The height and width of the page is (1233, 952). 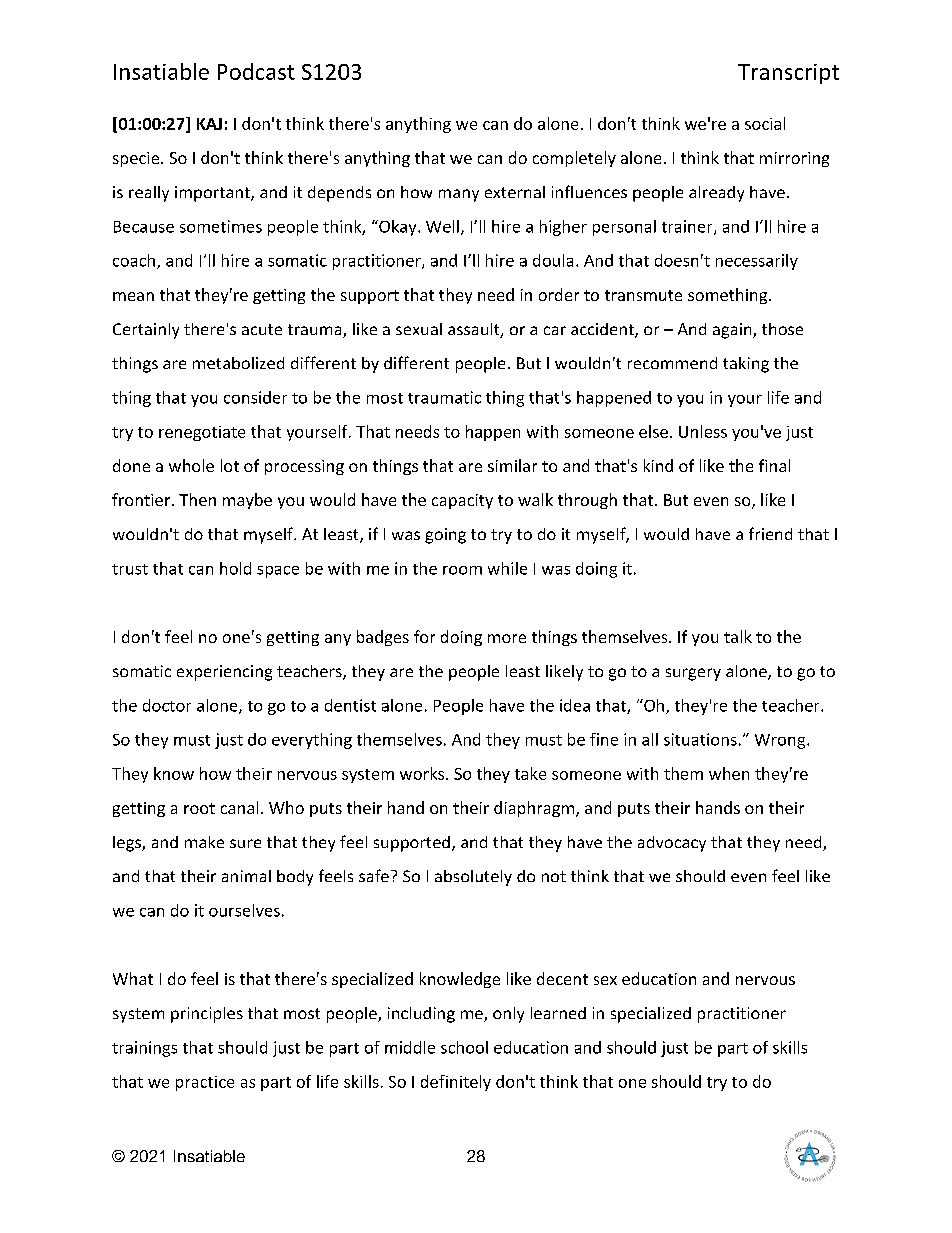 What do you see at coordinates (256, 71) in the page?
I see `Podcast` at bounding box center [256, 71].
